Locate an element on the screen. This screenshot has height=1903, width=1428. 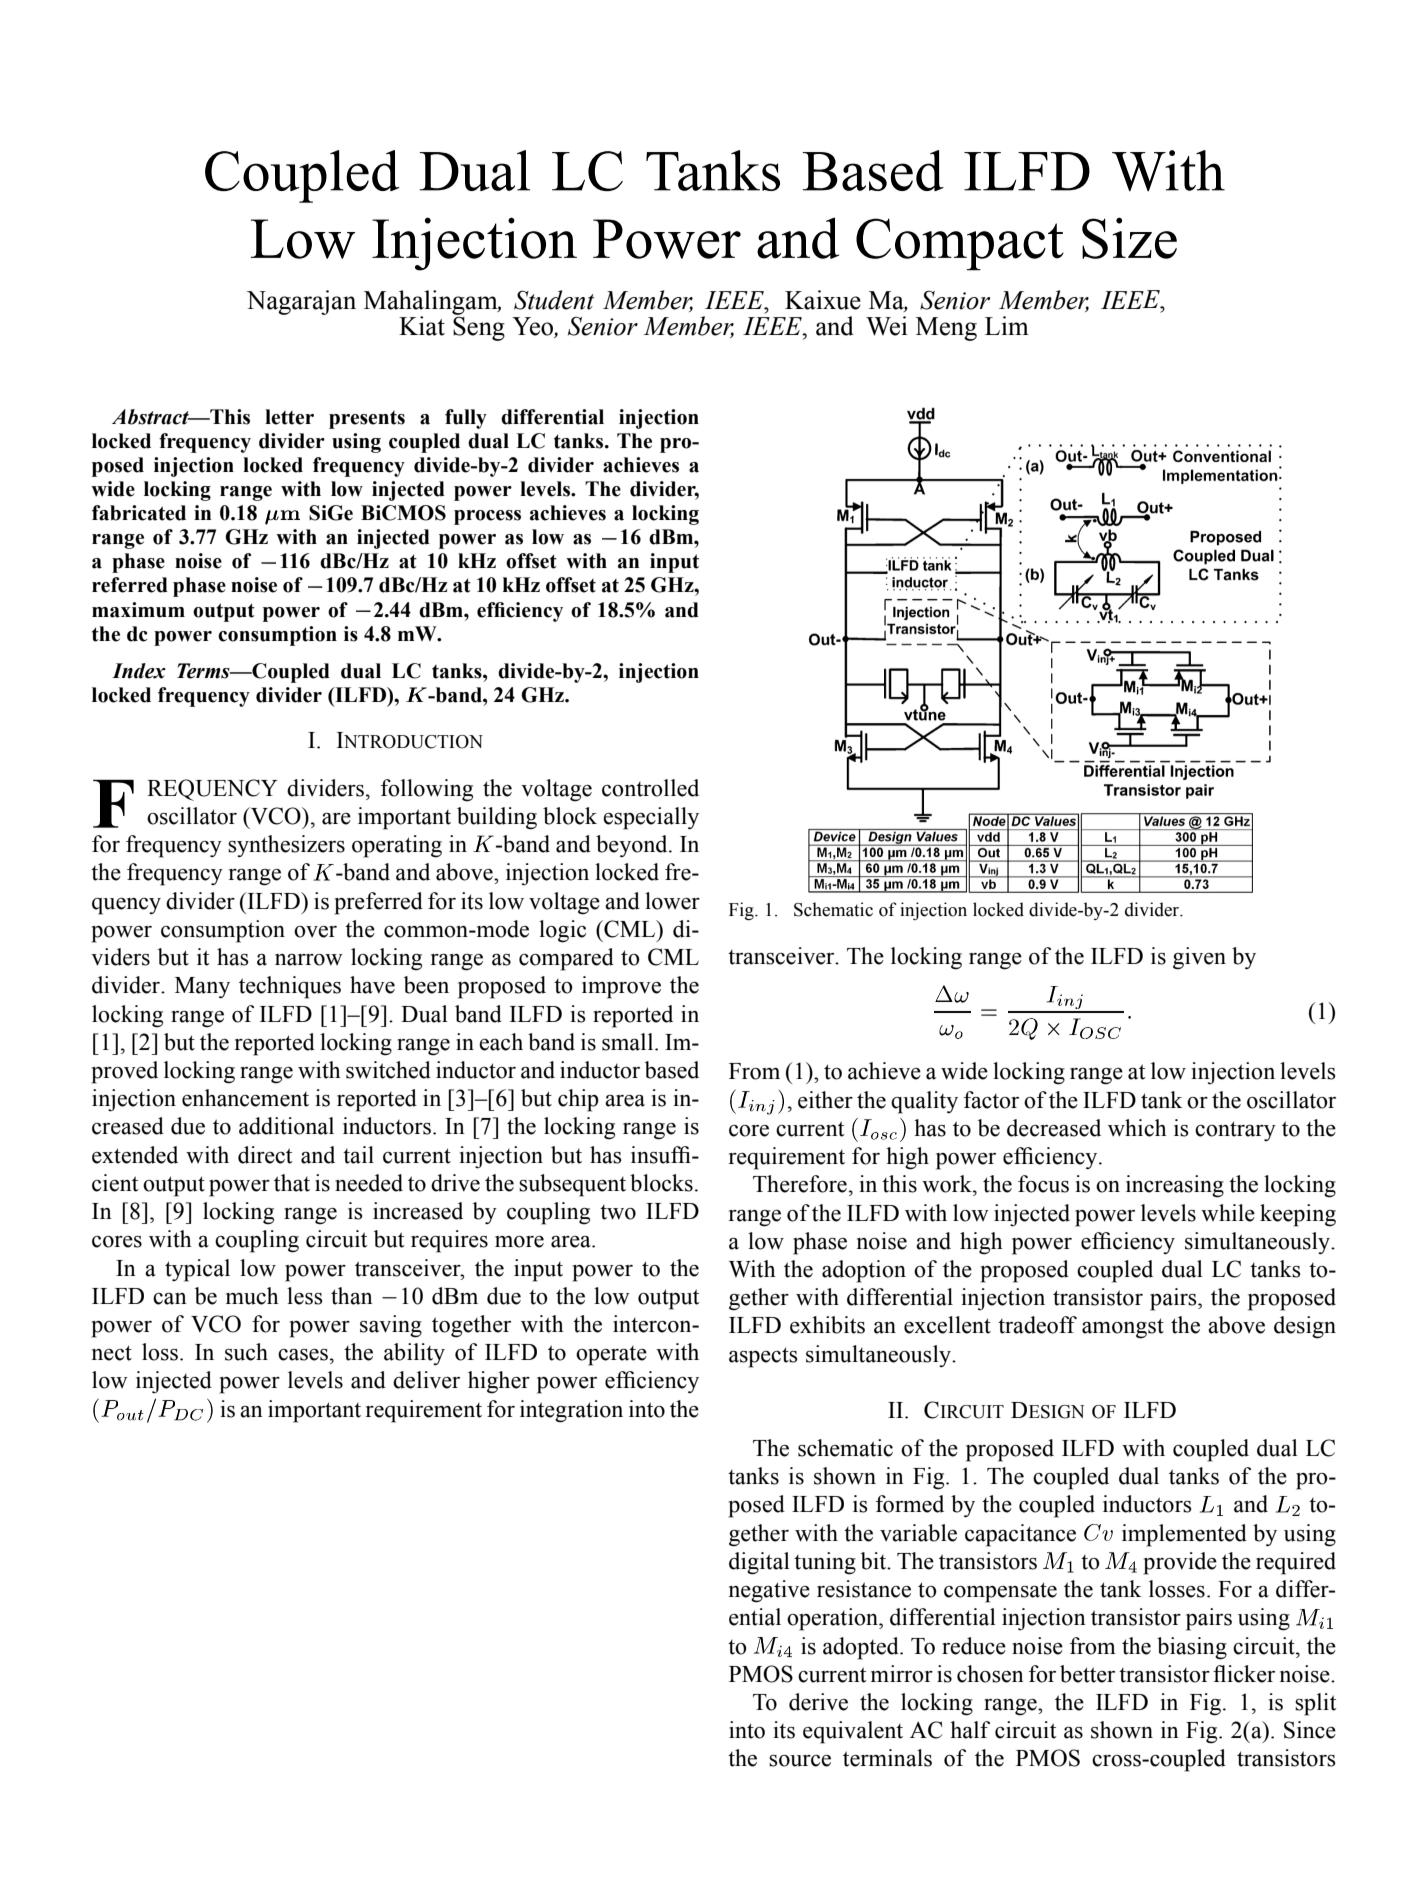
Kiat is located at coordinates (422, 326).
